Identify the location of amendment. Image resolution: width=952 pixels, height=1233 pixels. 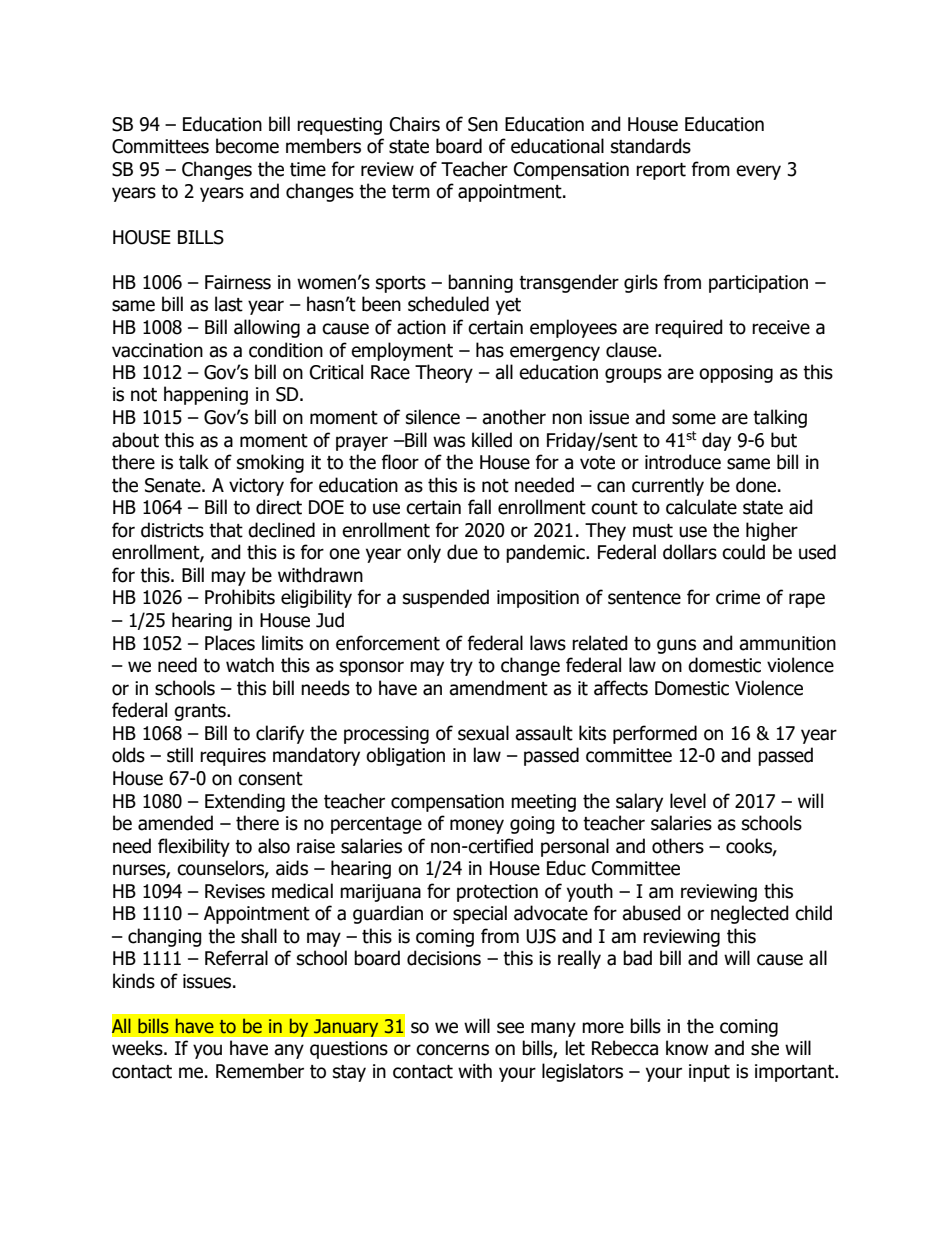
(498, 688).
